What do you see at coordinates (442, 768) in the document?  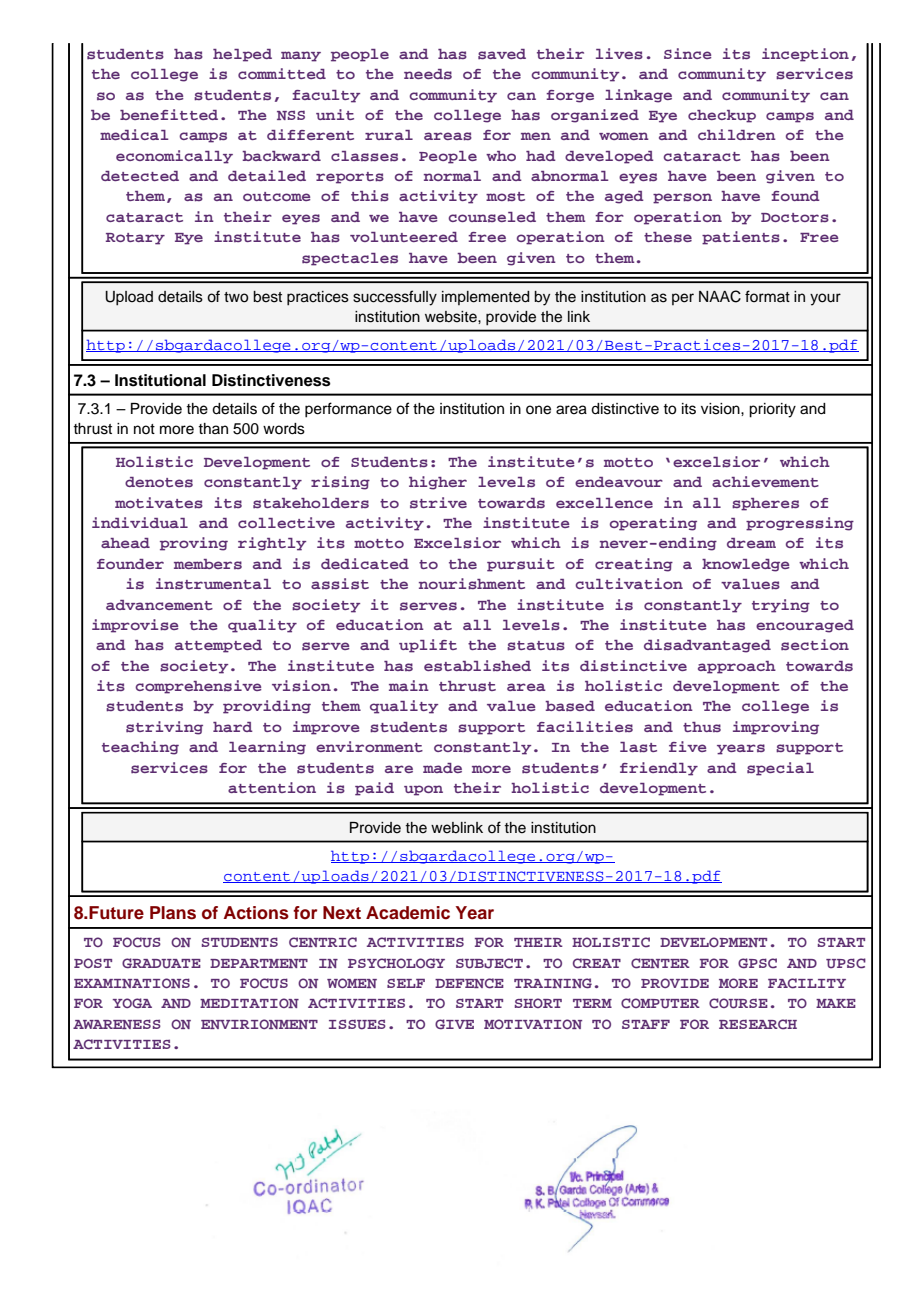 I see `made` at bounding box center [442, 768].
